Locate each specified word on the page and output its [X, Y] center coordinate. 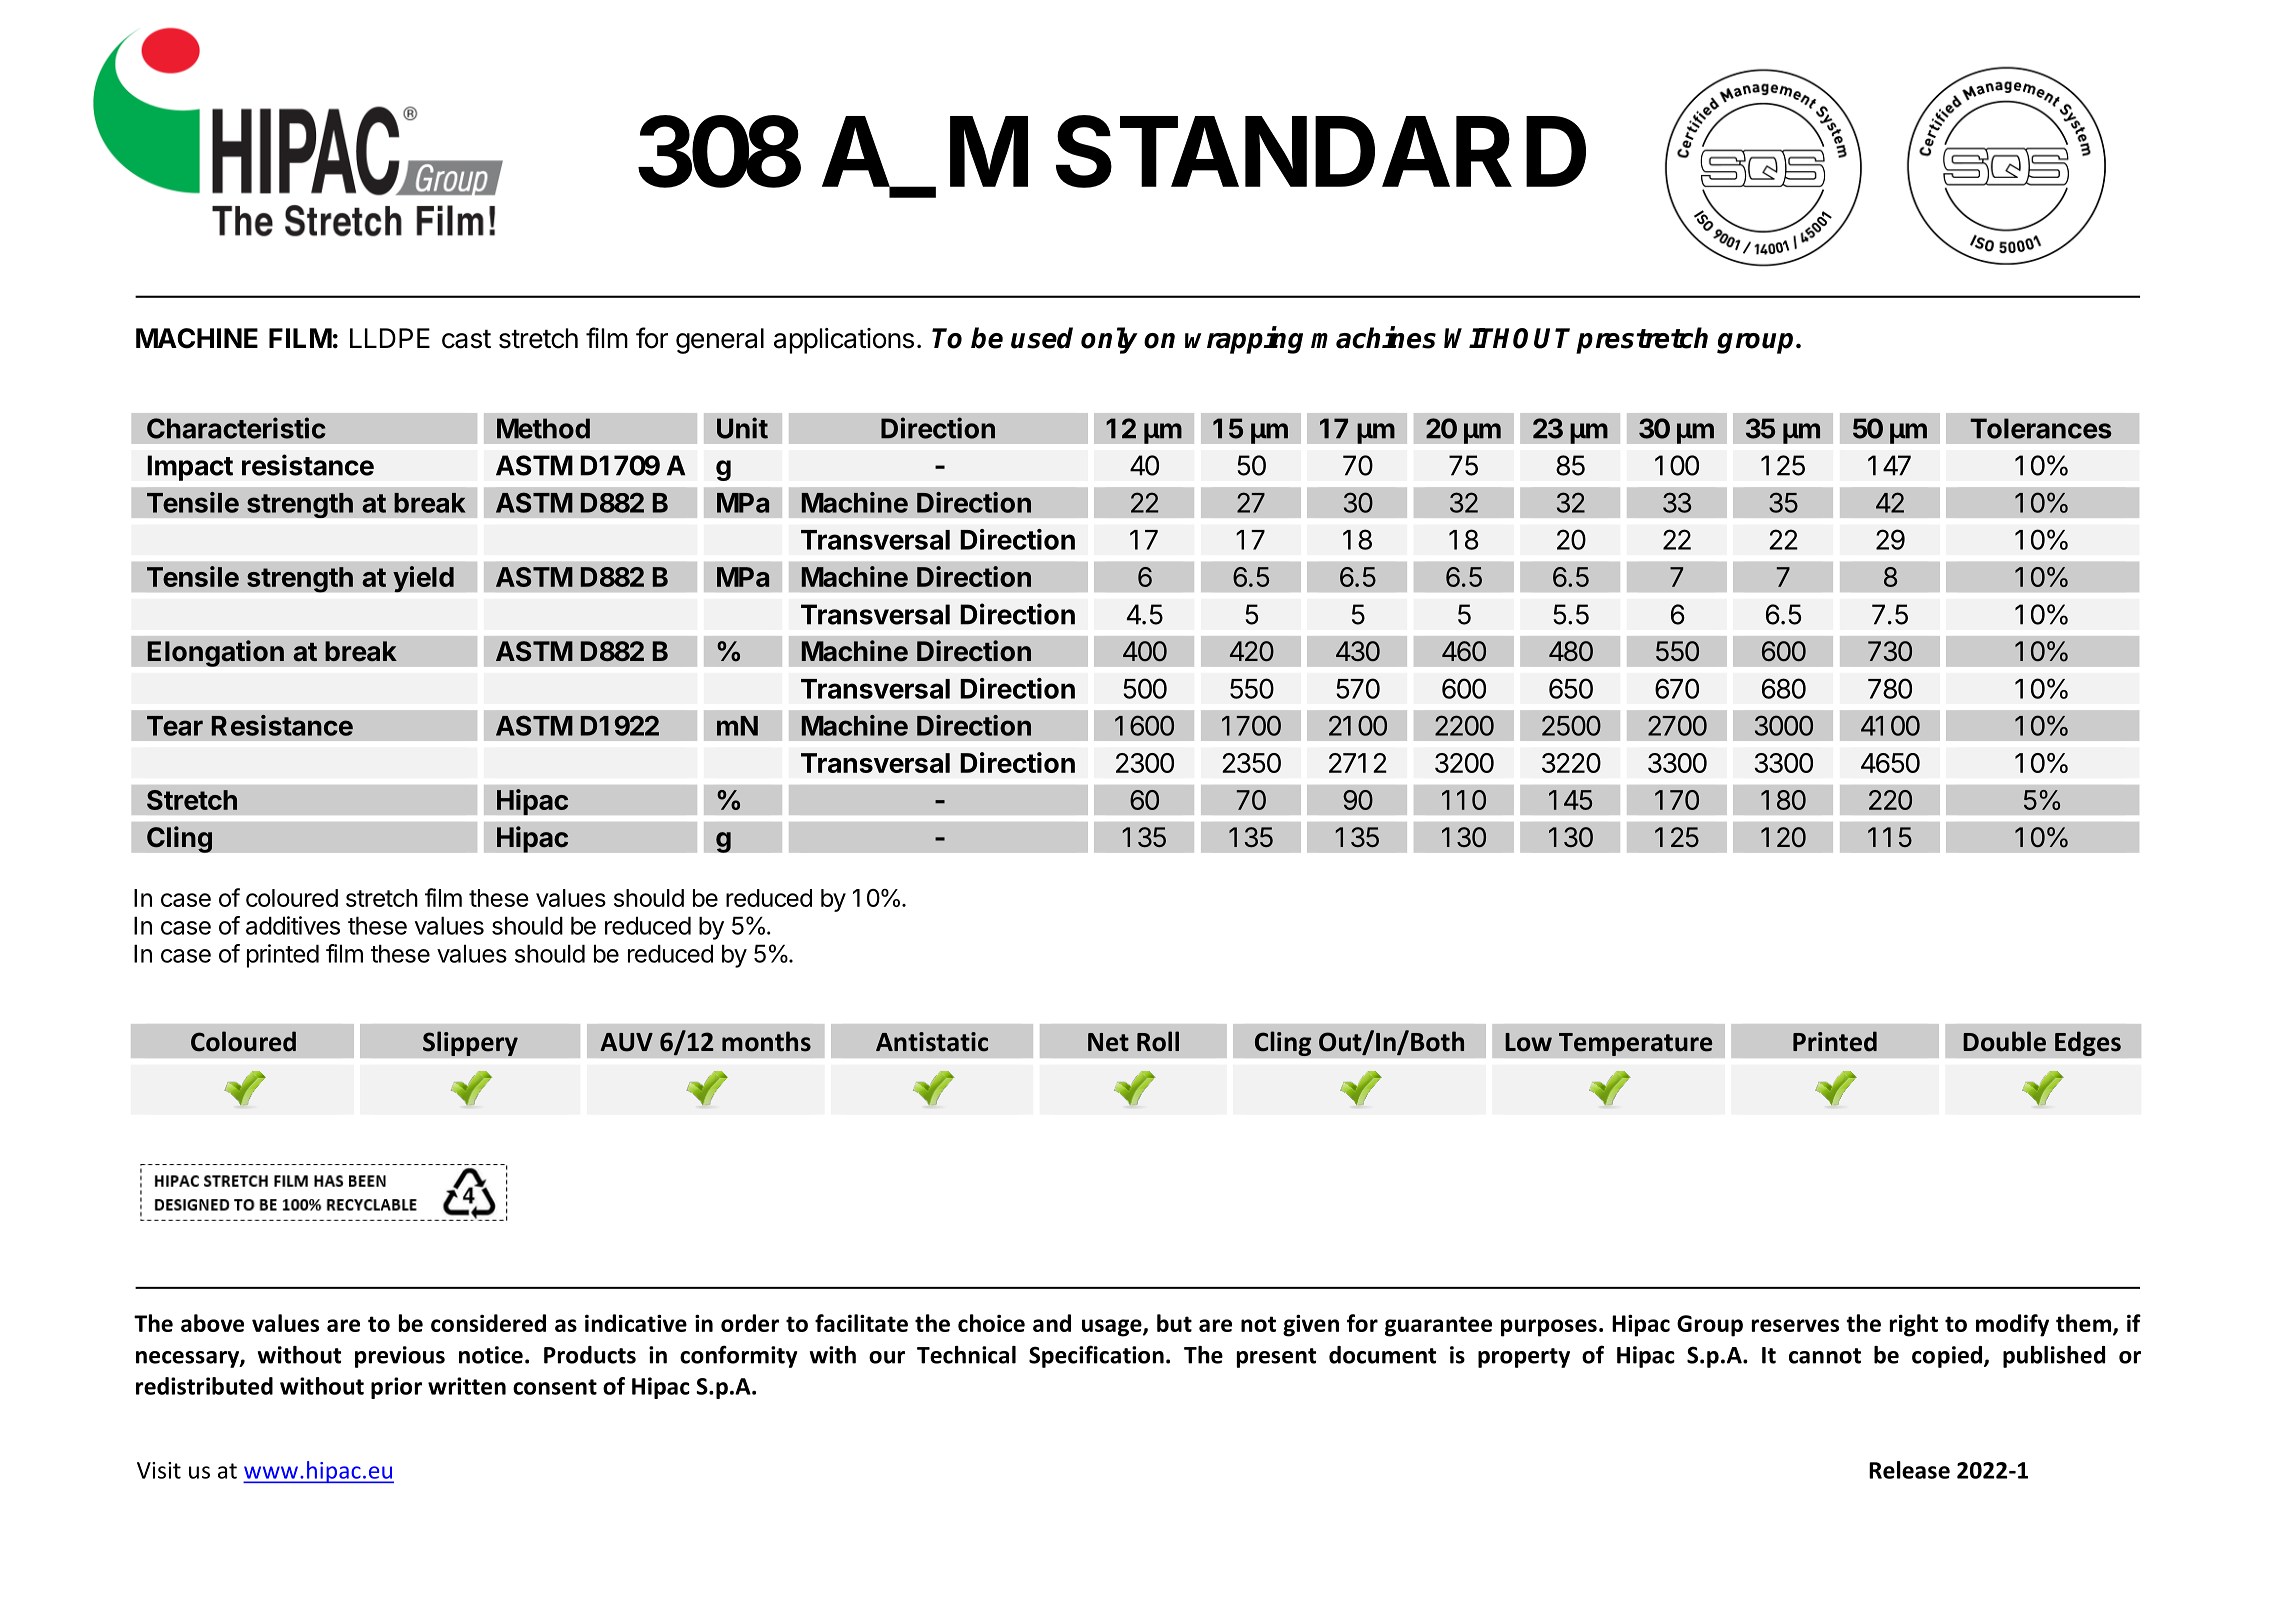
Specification [1096, 1356]
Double [2004, 1041]
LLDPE [390, 338]
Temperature [1636, 1044]
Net [1108, 1042]
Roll [1158, 1041]
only [1109, 340]
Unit [742, 428]
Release [1909, 1470]
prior [396, 1388]
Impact [190, 468]
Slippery [470, 1043]
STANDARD [1321, 151]
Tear [175, 726]
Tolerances [2041, 428]
